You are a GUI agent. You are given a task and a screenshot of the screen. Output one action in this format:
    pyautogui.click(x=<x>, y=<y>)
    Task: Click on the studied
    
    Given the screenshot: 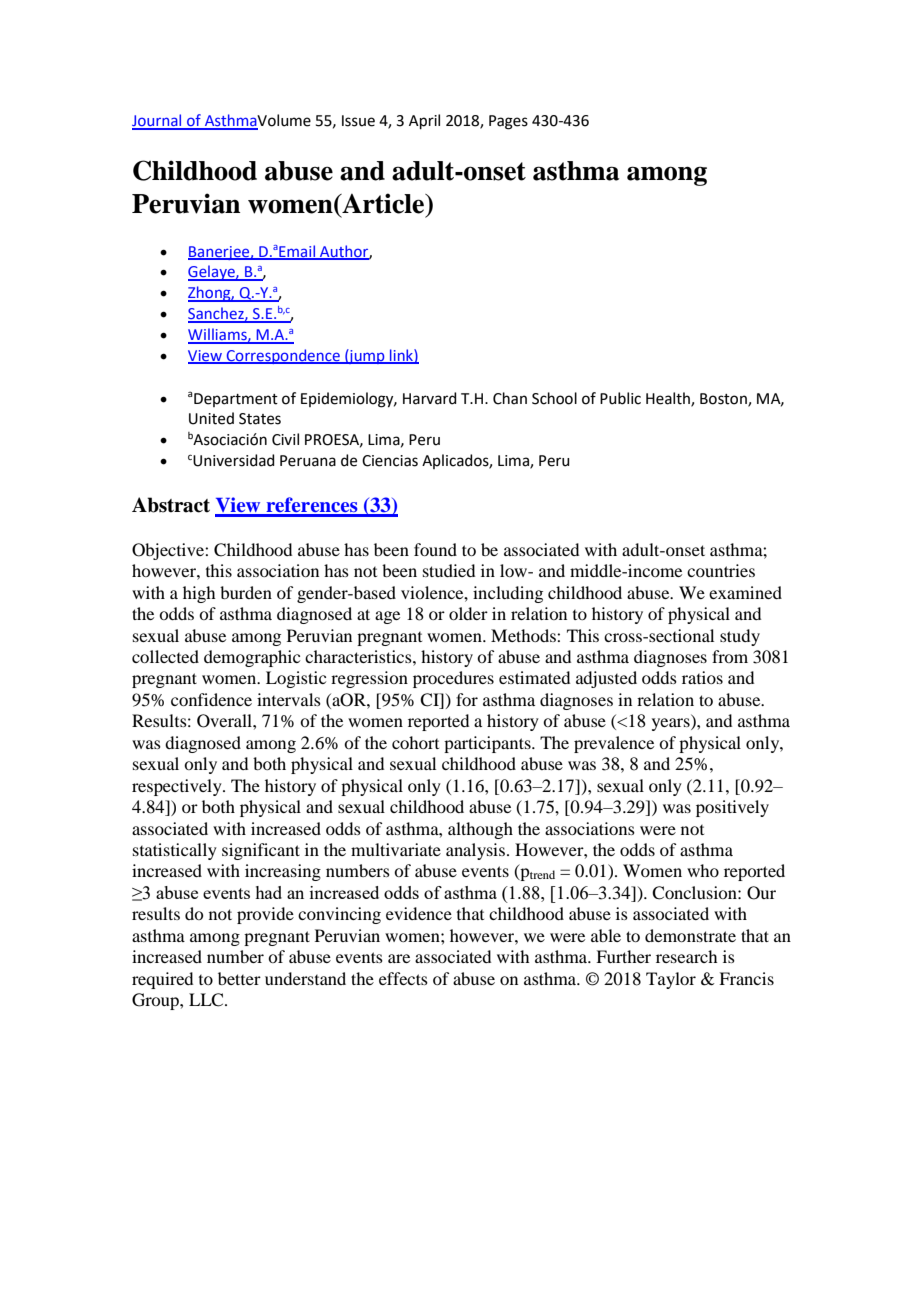 What is the action you would take?
    pyautogui.click(x=449, y=570)
